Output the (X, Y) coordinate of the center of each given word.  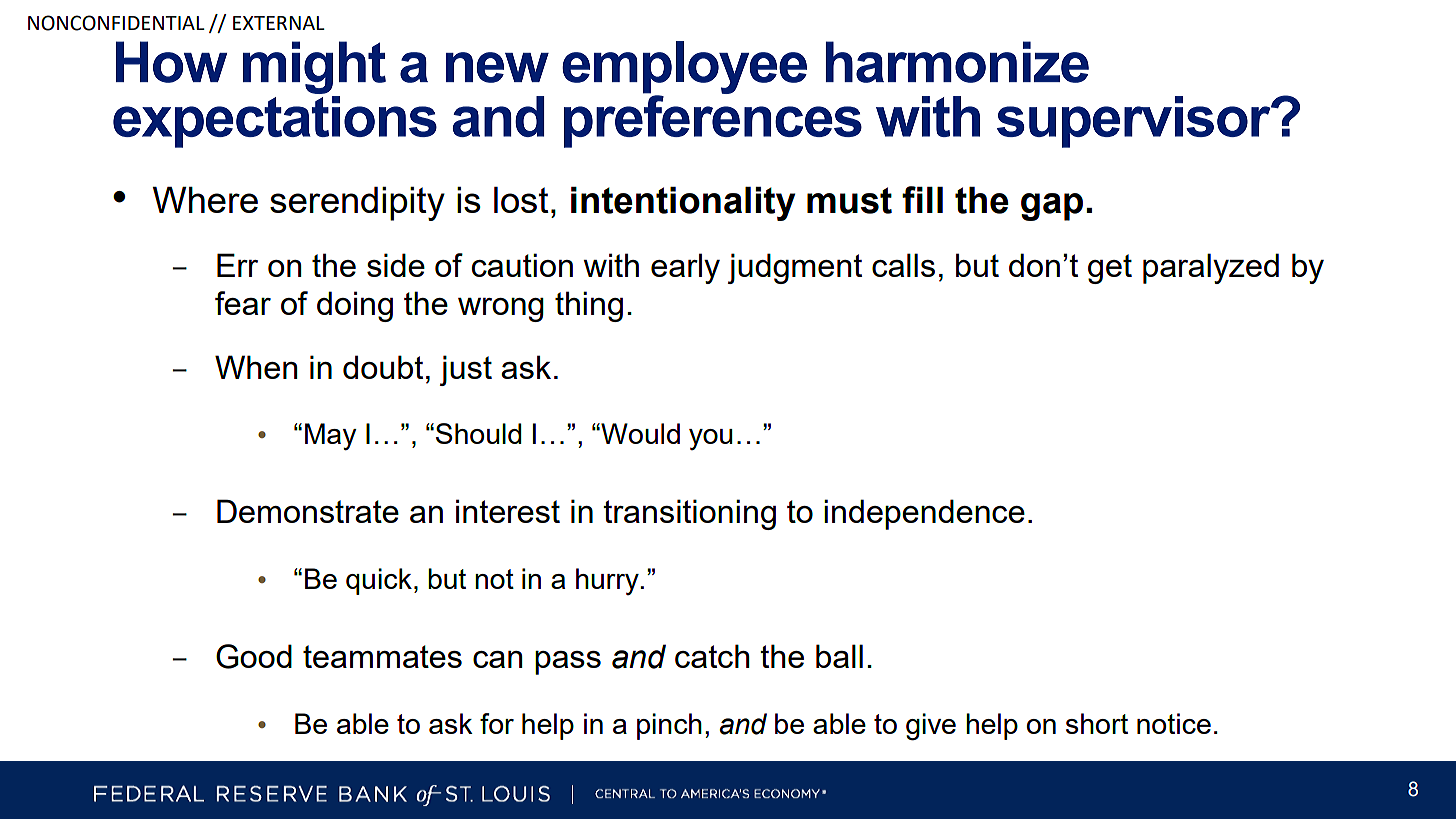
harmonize (957, 62)
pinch (669, 726)
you (711, 439)
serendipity (357, 204)
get (1110, 269)
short (1097, 723)
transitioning (689, 514)
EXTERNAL (279, 23)
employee (684, 68)
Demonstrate (308, 511)
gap (1052, 207)
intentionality (683, 204)
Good (254, 656)
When (256, 367)
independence (924, 514)
